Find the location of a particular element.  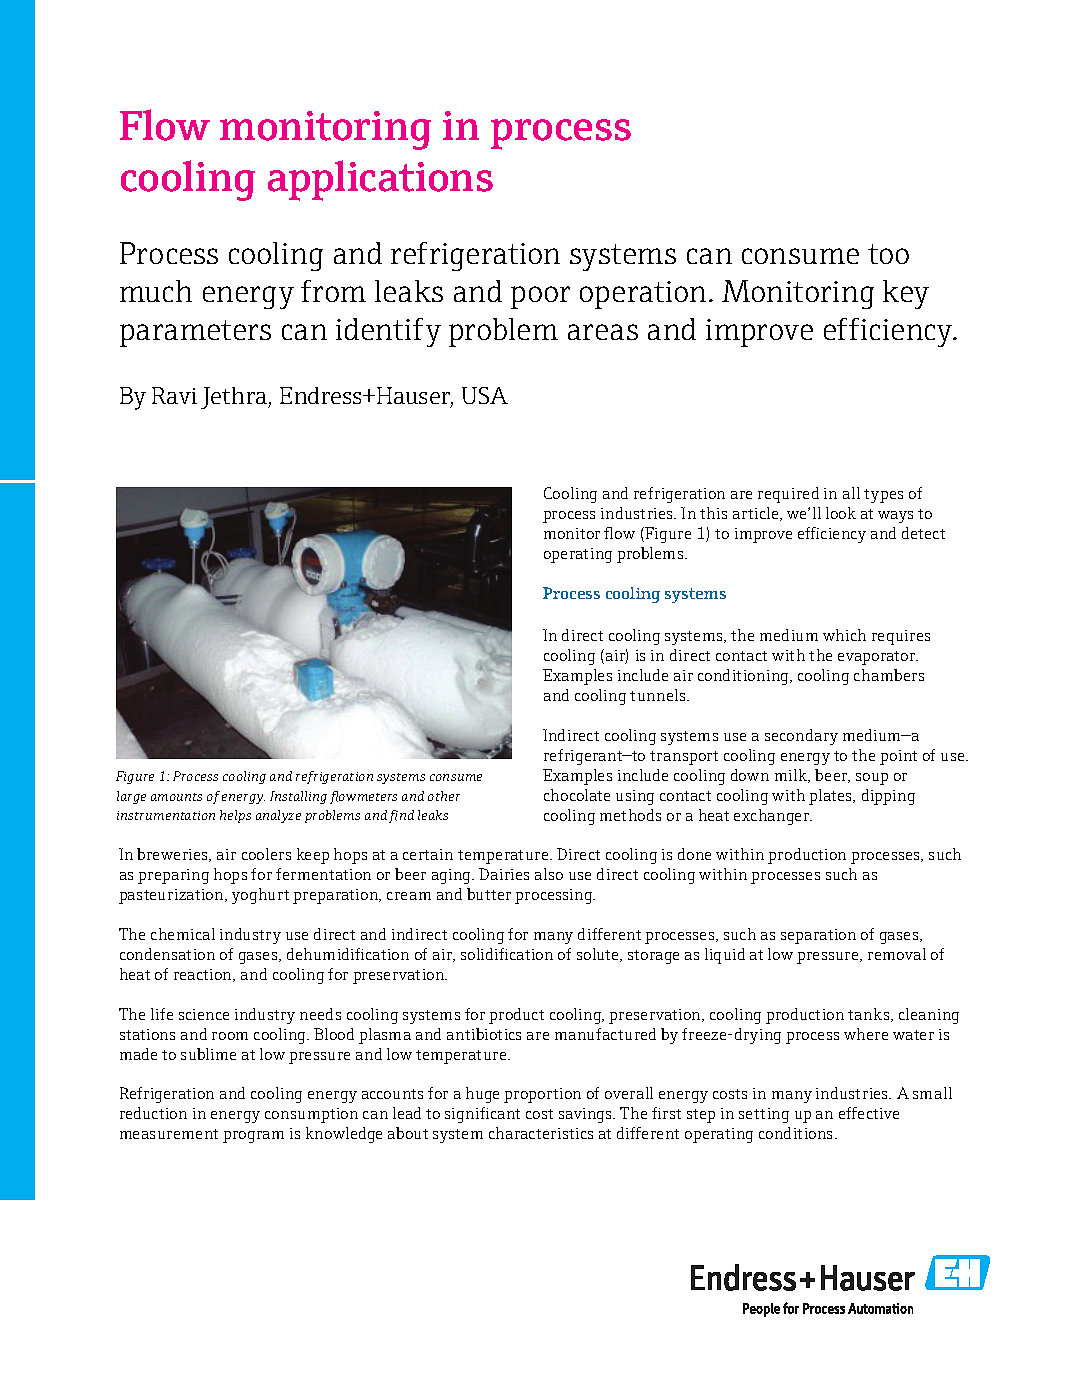

USA is located at coordinates (485, 395).
